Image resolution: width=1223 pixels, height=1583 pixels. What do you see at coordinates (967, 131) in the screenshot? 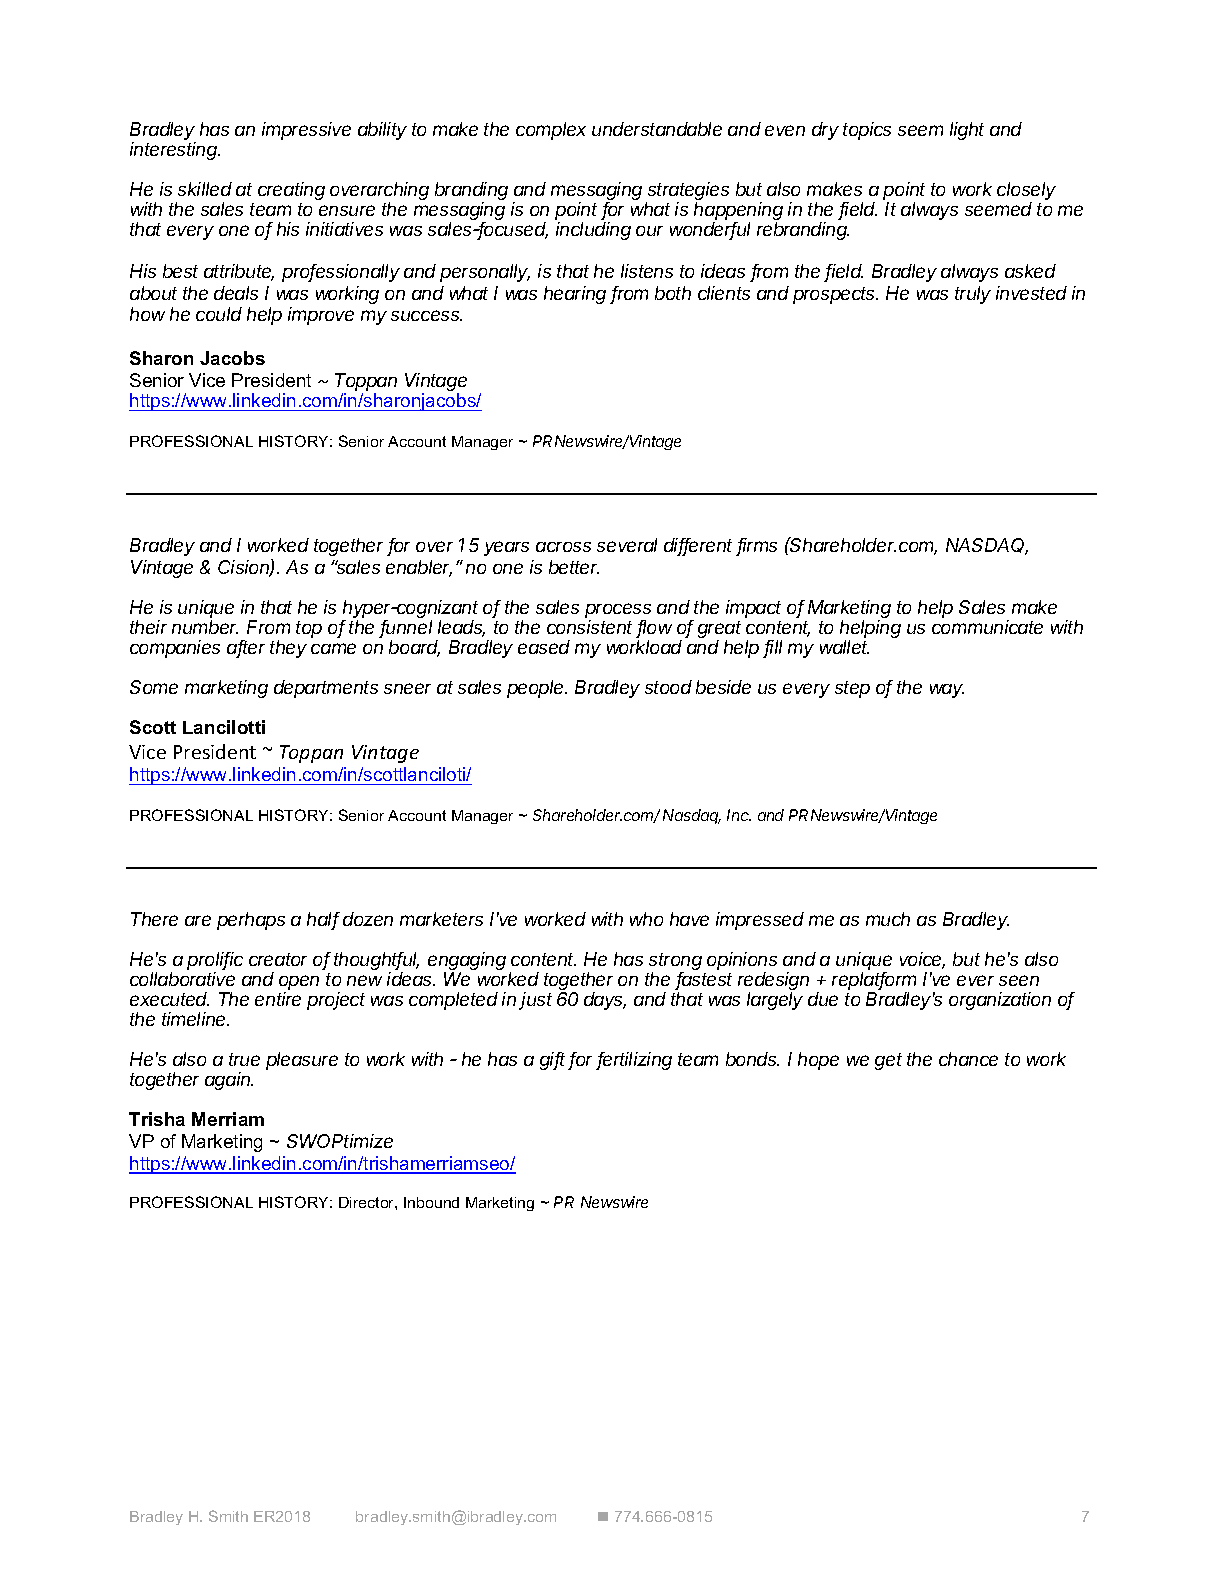
I see `light` at bounding box center [967, 131].
